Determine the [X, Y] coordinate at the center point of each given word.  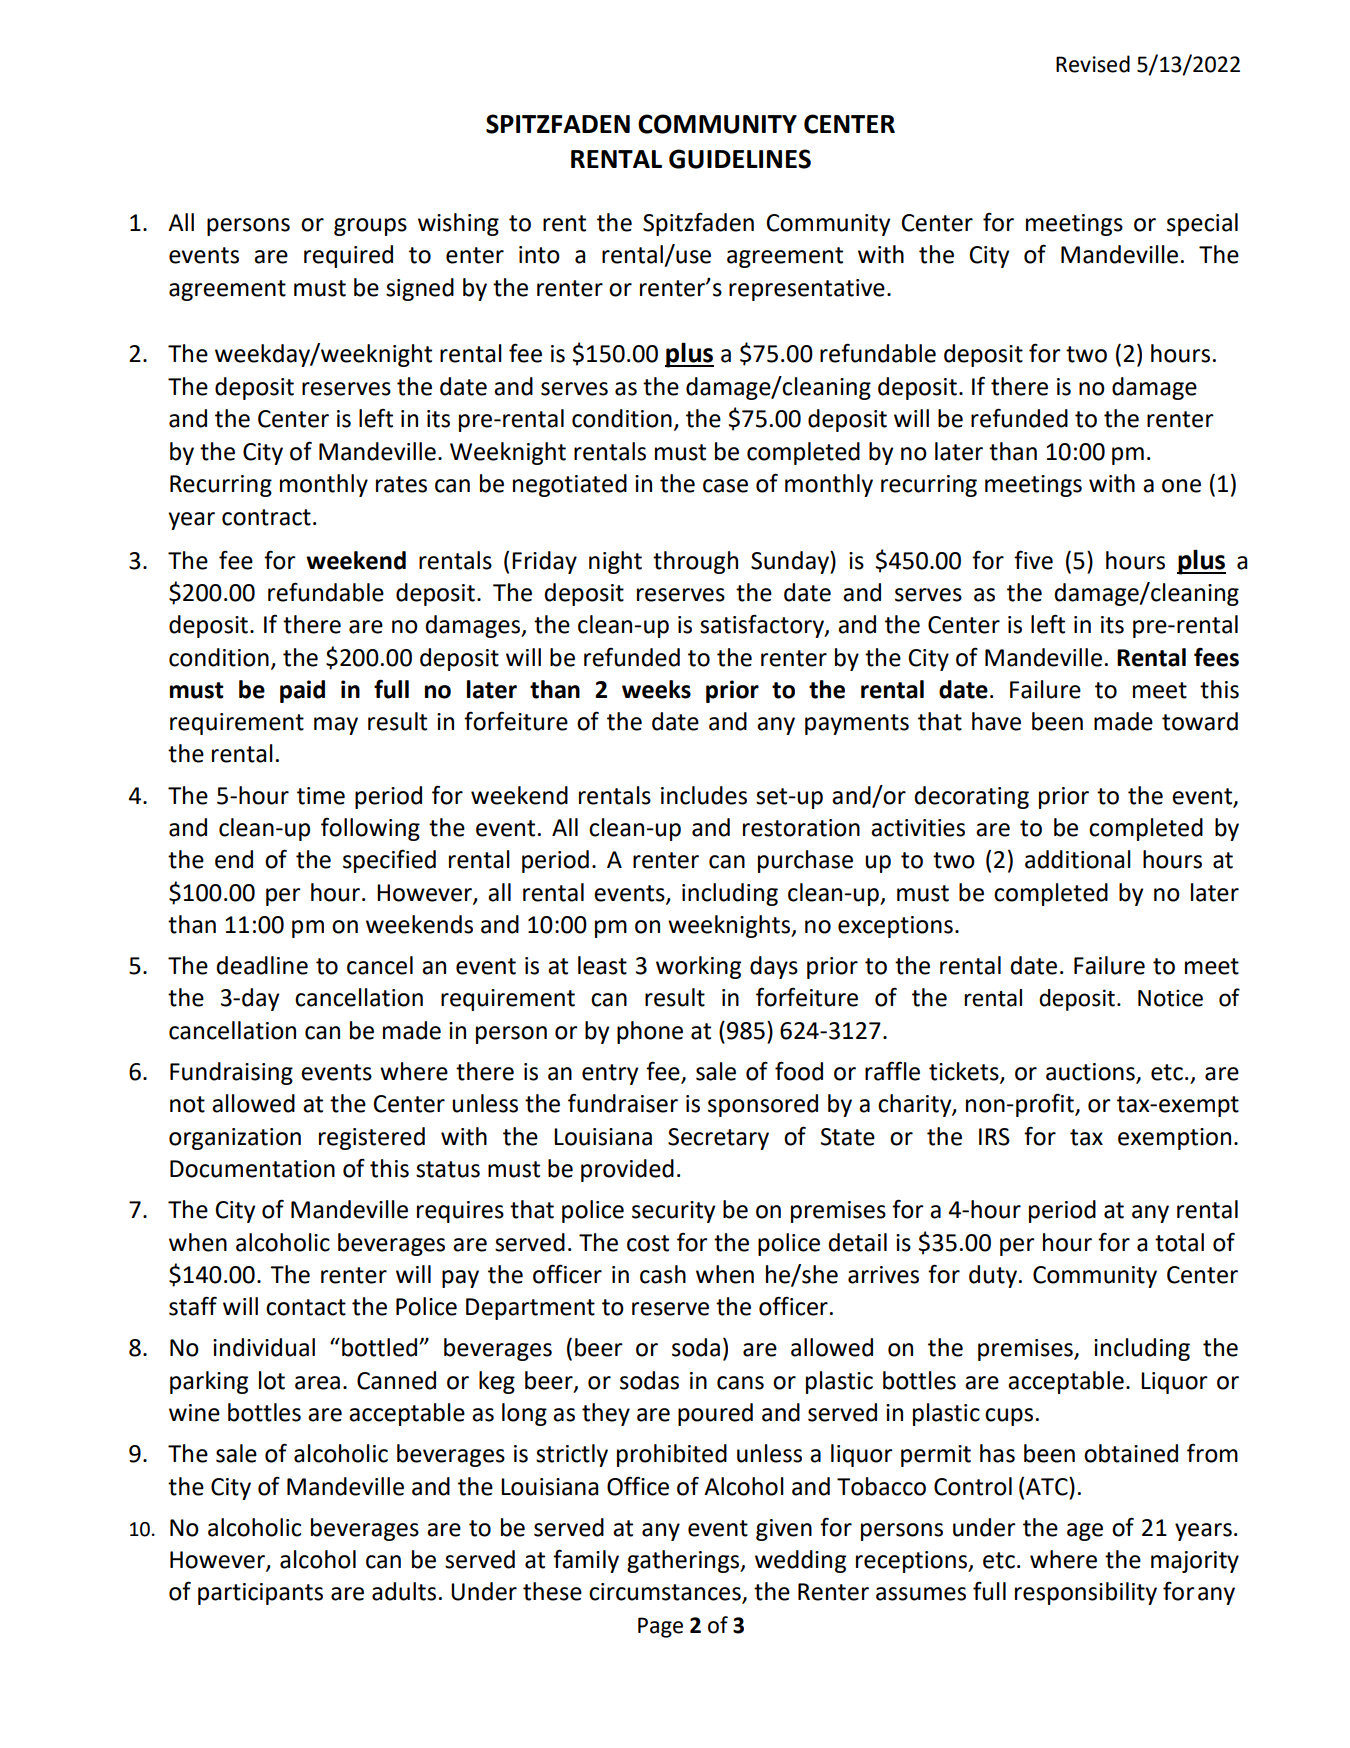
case [725, 486]
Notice [1170, 998]
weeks [656, 689]
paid [302, 691]
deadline [262, 965]
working [698, 967]
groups [370, 227]
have [996, 721]
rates [401, 484]
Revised [1093, 64]
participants [260, 1594]
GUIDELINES [740, 159]
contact [306, 1307]
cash [663, 1274]
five [1033, 560]
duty [993, 1276]
